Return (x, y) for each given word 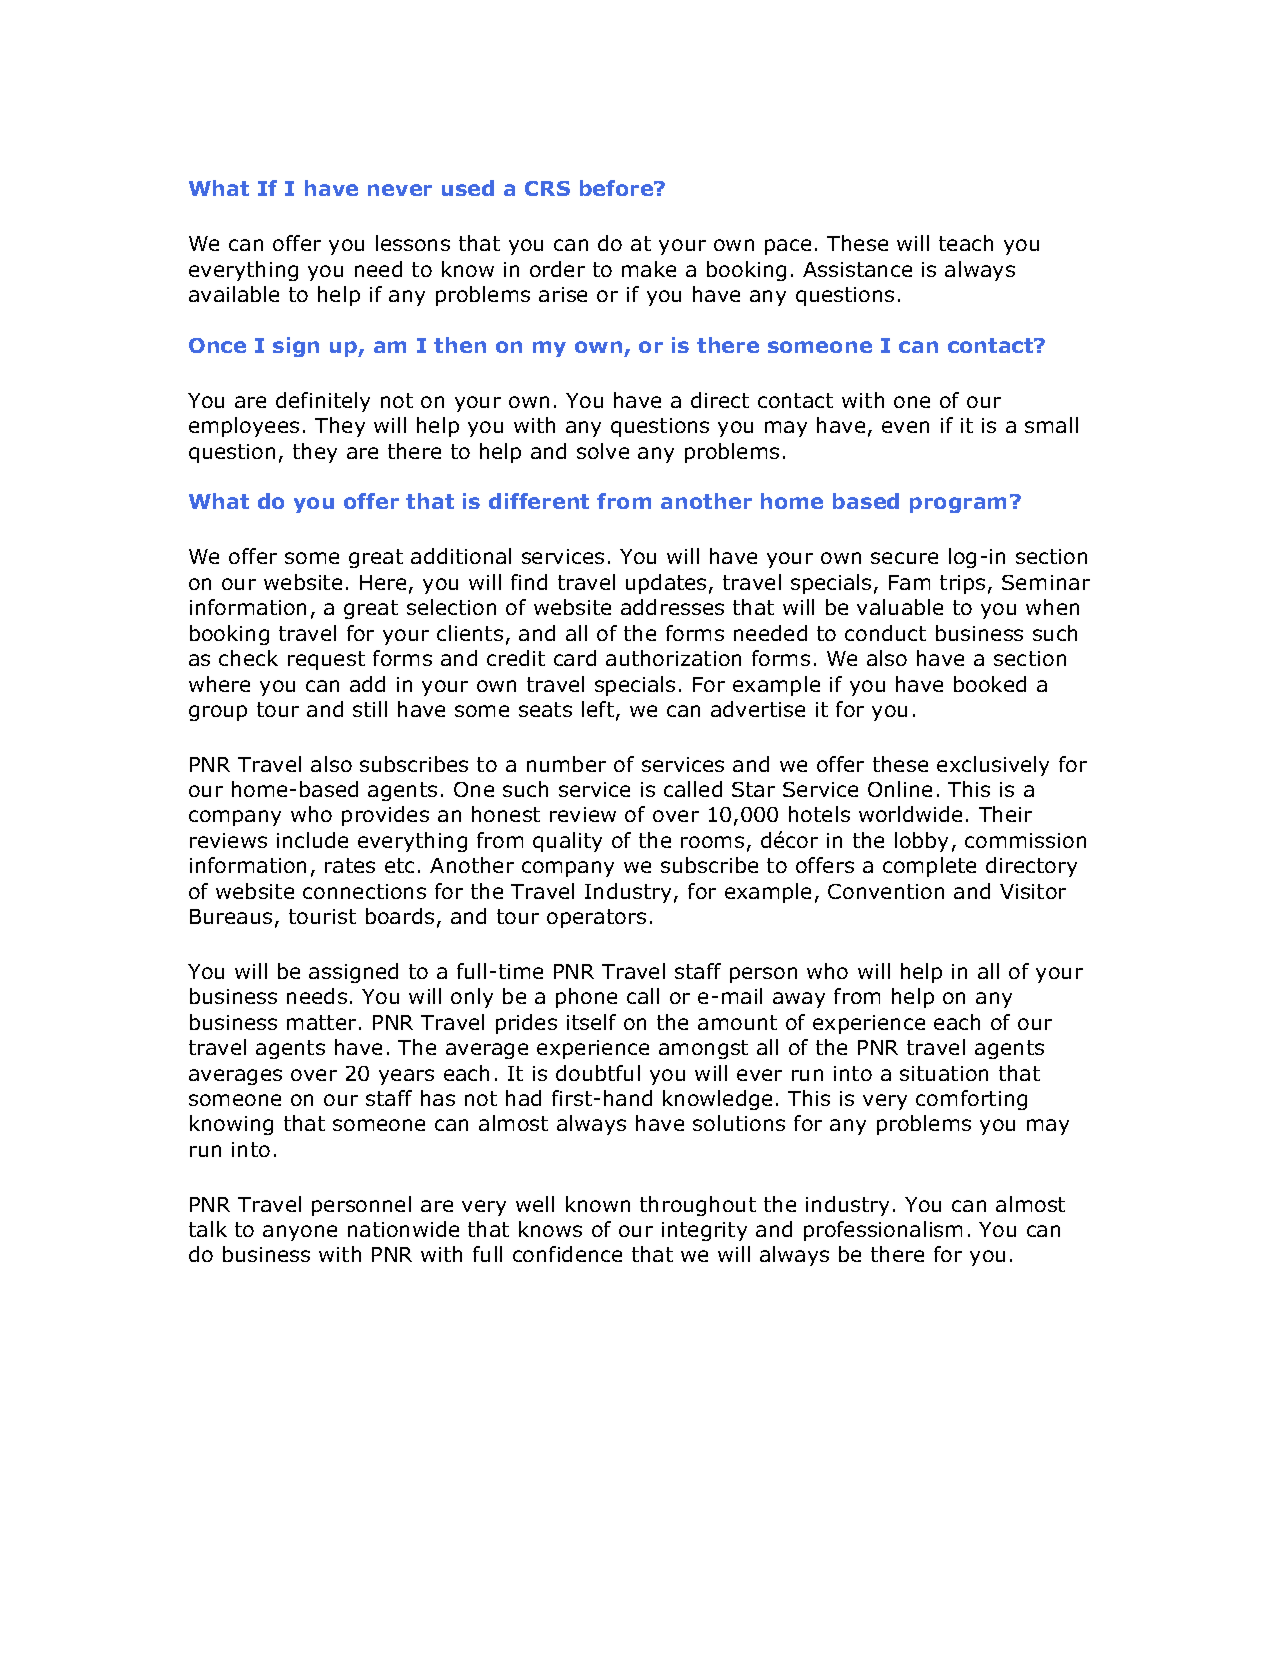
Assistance (857, 269)
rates (350, 865)
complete (929, 867)
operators (596, 918)
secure (904, 558)
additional (461, 556)
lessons (413, 243)
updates (666, 584)
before (618, 188)
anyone (300, 1233)
